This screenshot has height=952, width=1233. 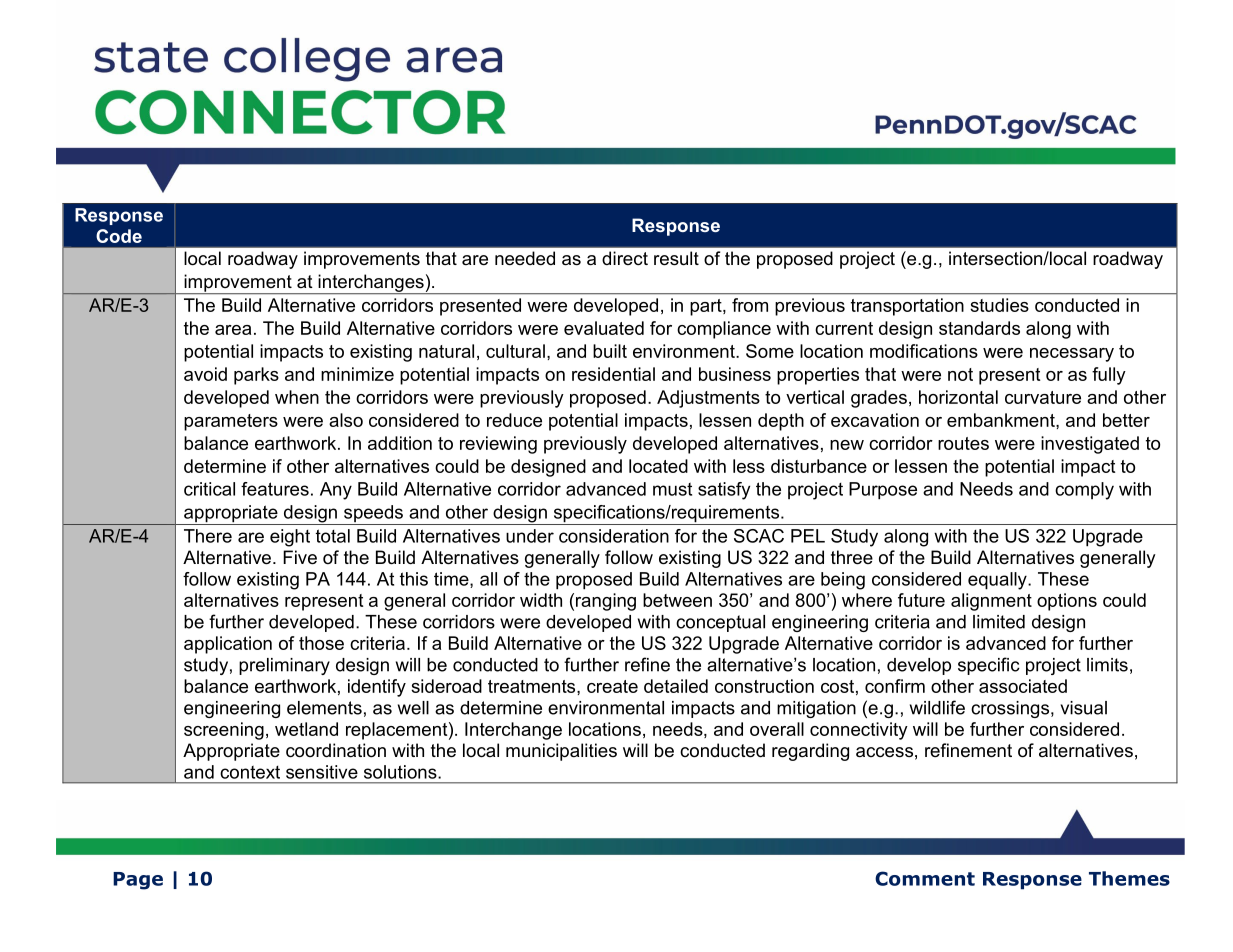 What do you see at coordinates (119, 236) in the screenshot?
I see `Code` at bounding box center [119, 236].
